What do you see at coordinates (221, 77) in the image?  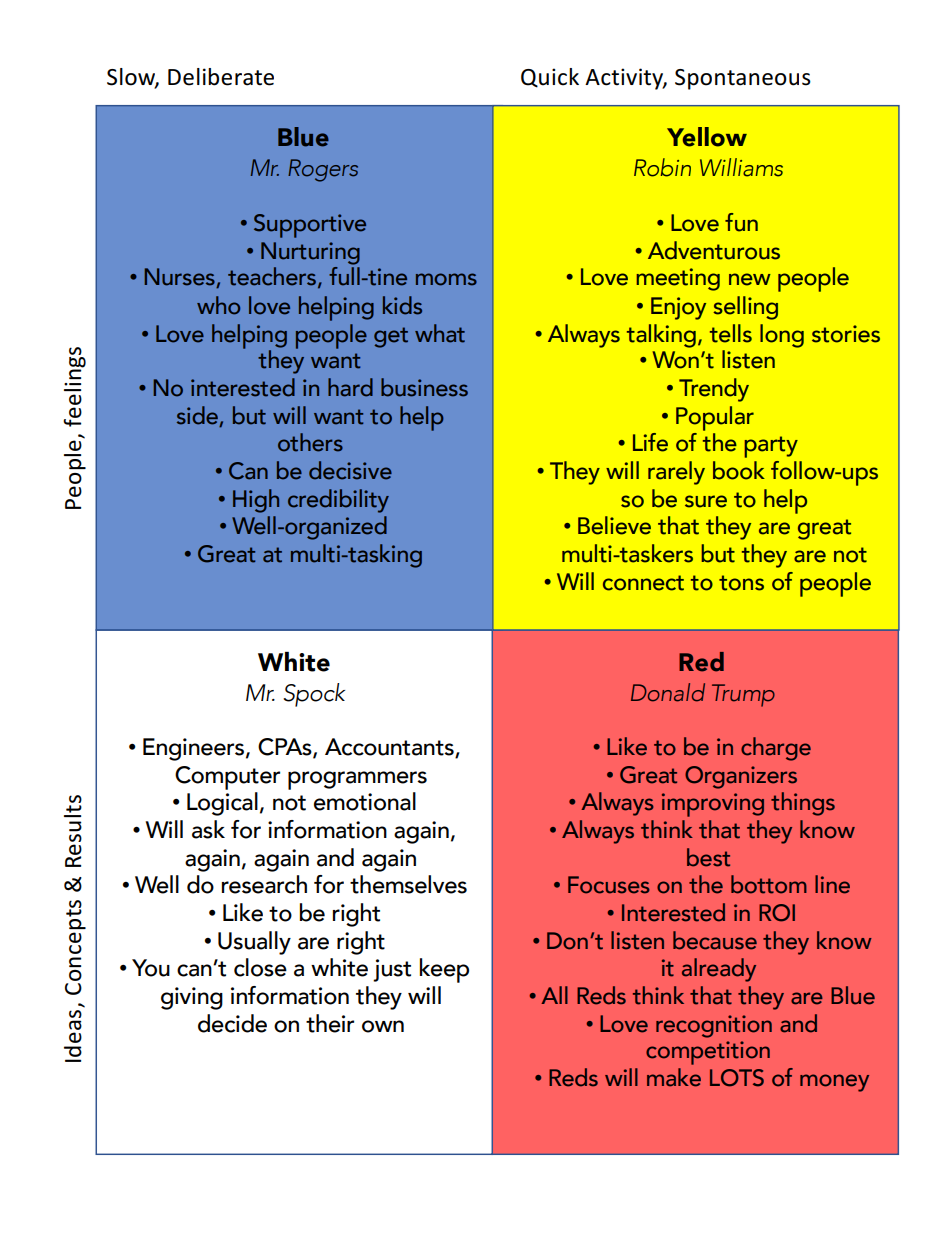 I see `Deliberate` at bounding box center [221, 77].
